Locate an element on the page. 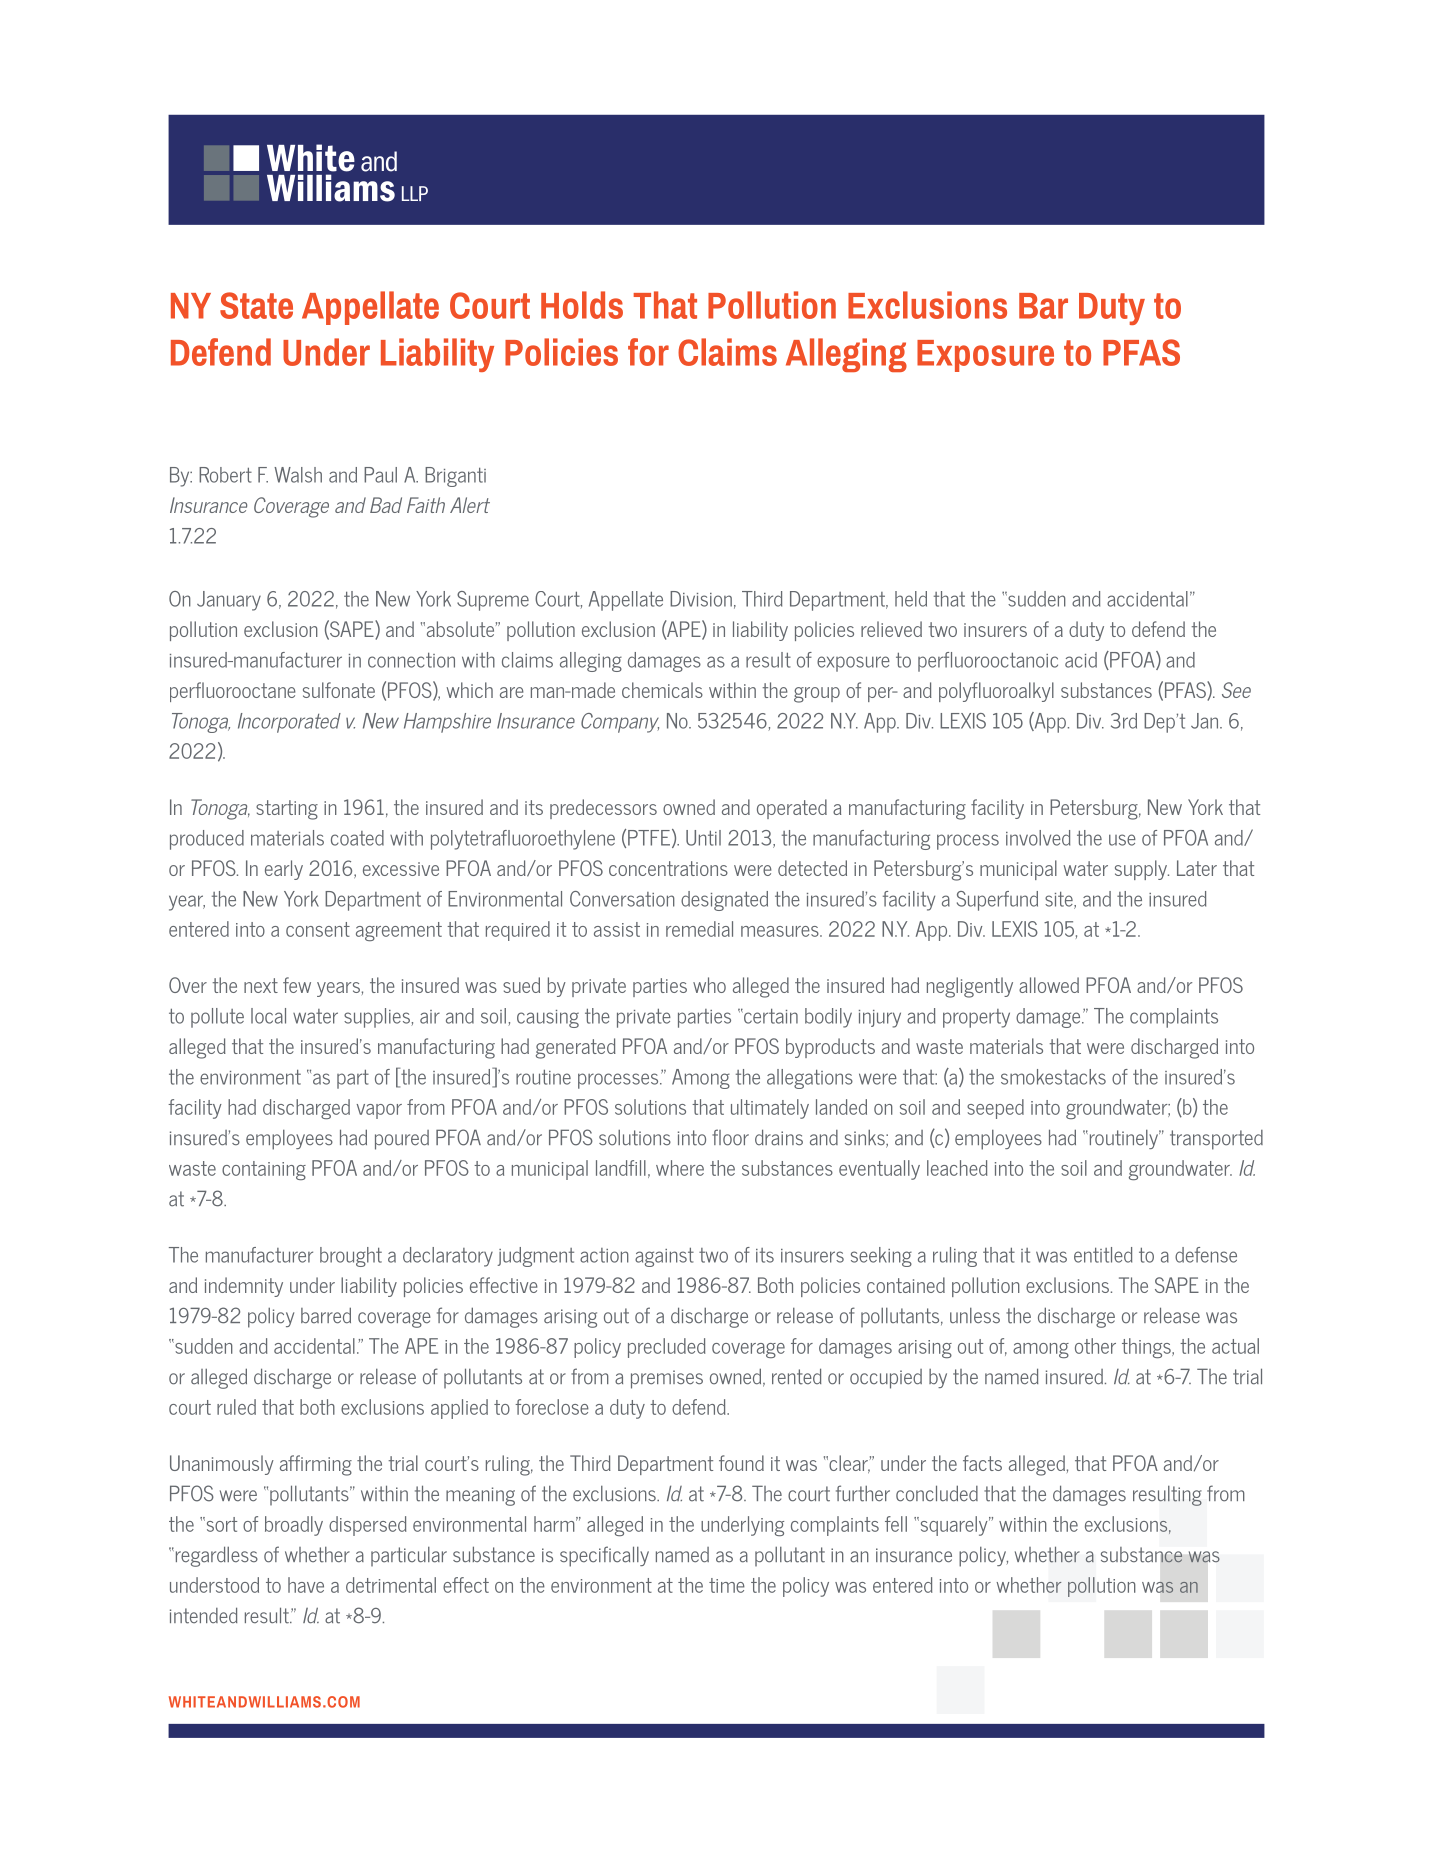  held is located at coordinates (911, 599).
